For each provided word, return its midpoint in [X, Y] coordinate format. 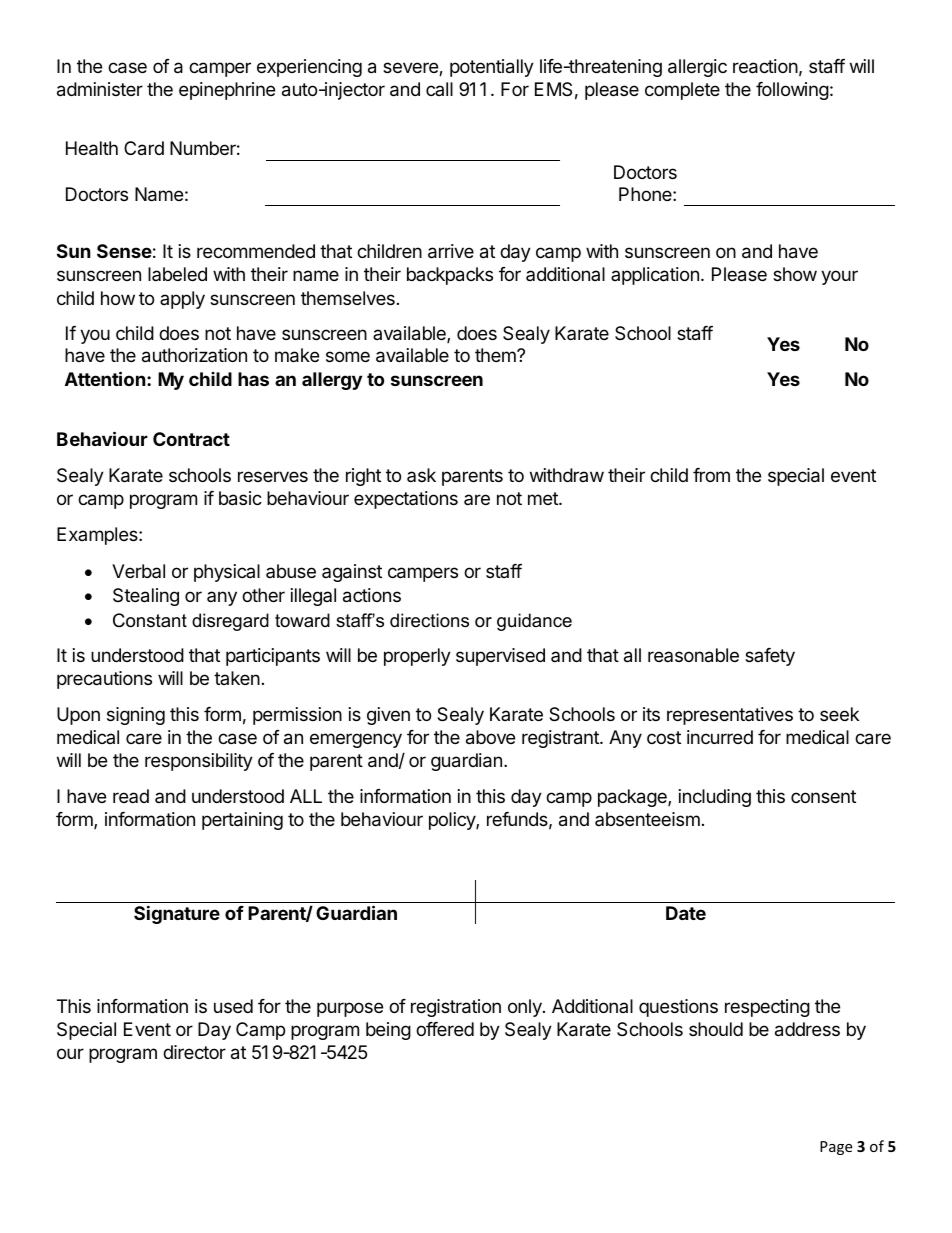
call [439, 89]
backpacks [450, 276]
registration [456, 1008]
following [792, 91]
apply [182, 300]
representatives [730, 716]
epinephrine [227, 91]
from [711, 475]
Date [686, 913]
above [490, 737]
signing [136, 716]
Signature [177, 914]
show [795, 274]
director [194, 1052]
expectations [406, 500]
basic [240, 498]
